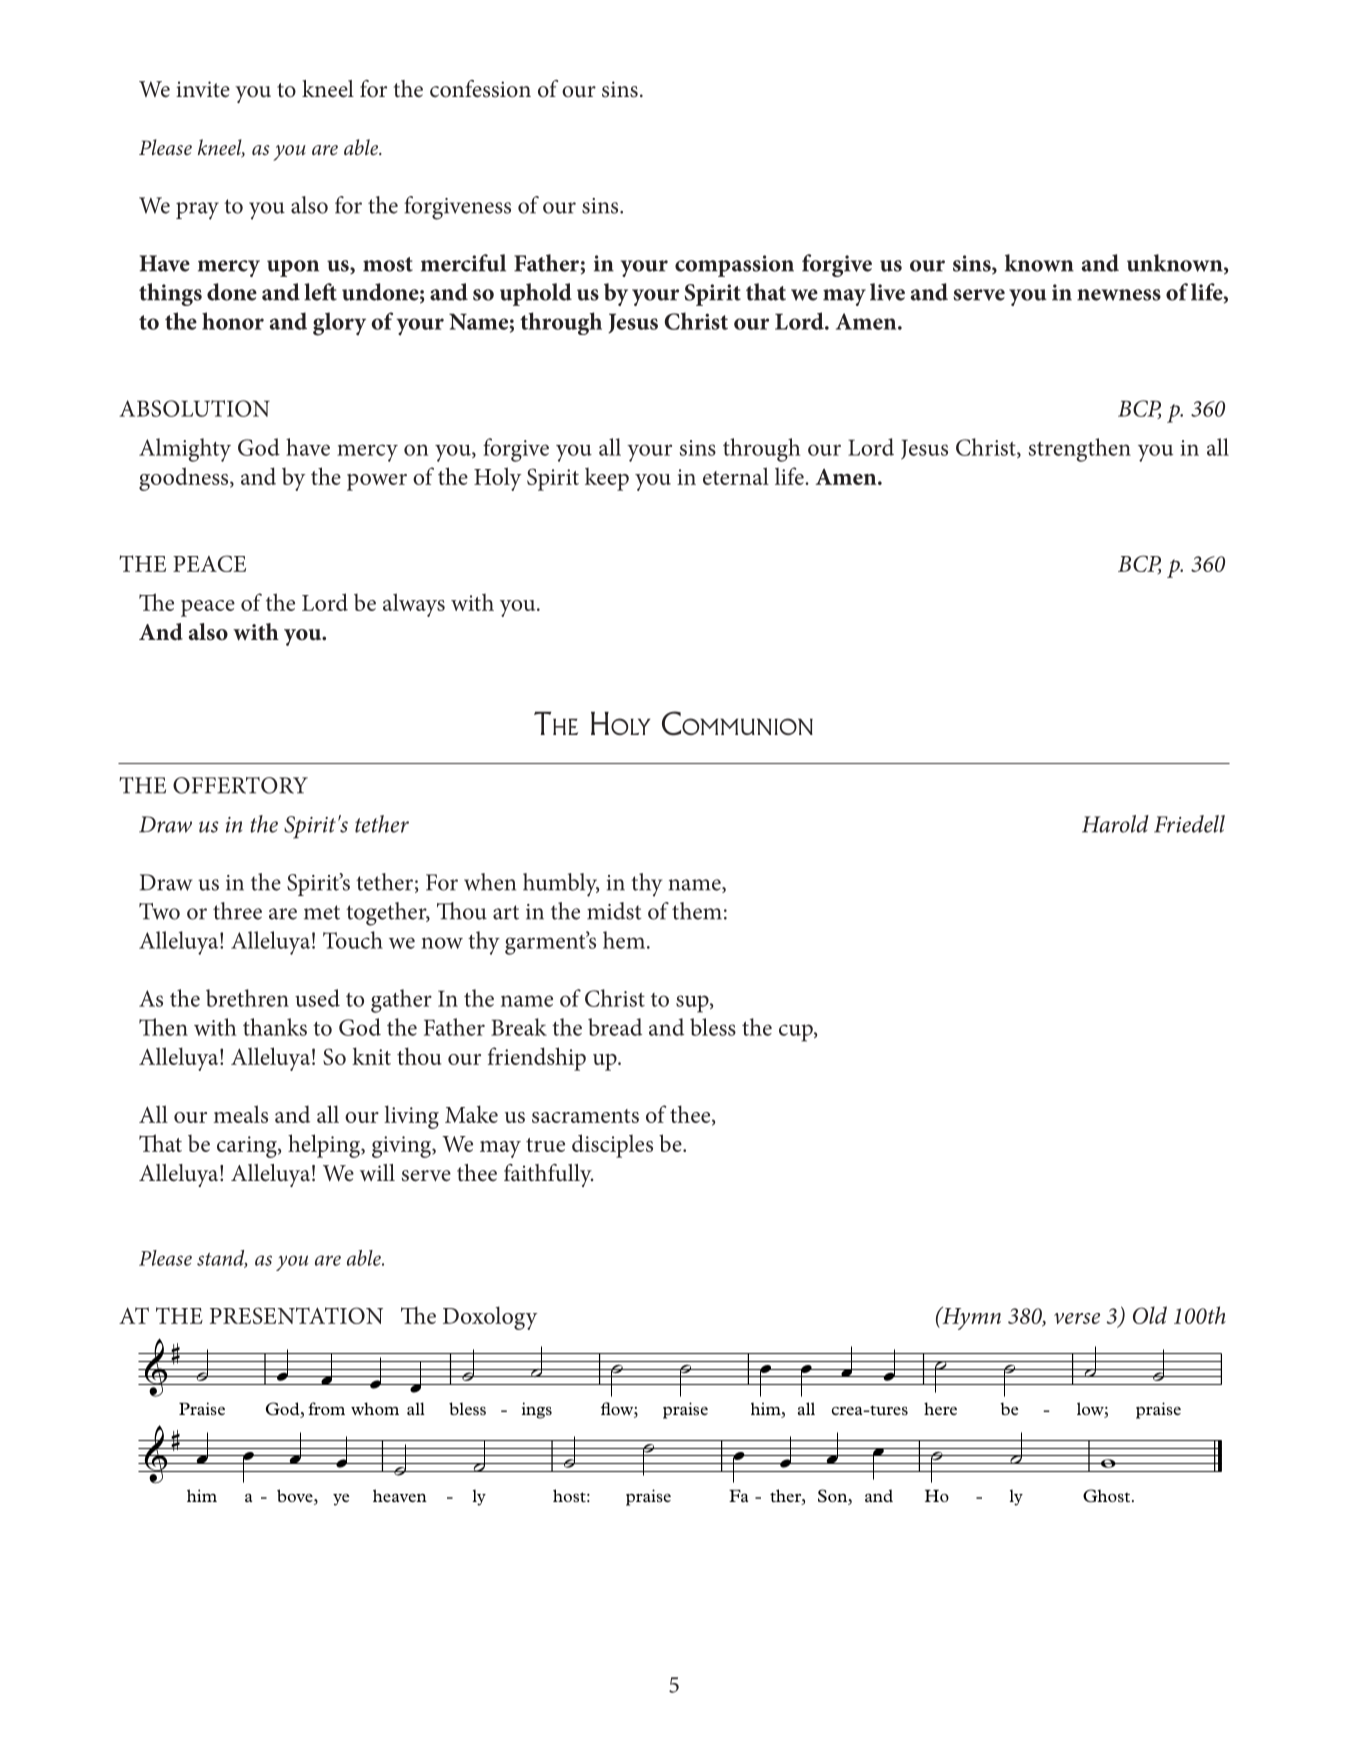 This image has height=1744, width=1348. What do you see at coordinates (1115, 824) in the image?
I see `Harold` at bounding box center [1115, 824].
